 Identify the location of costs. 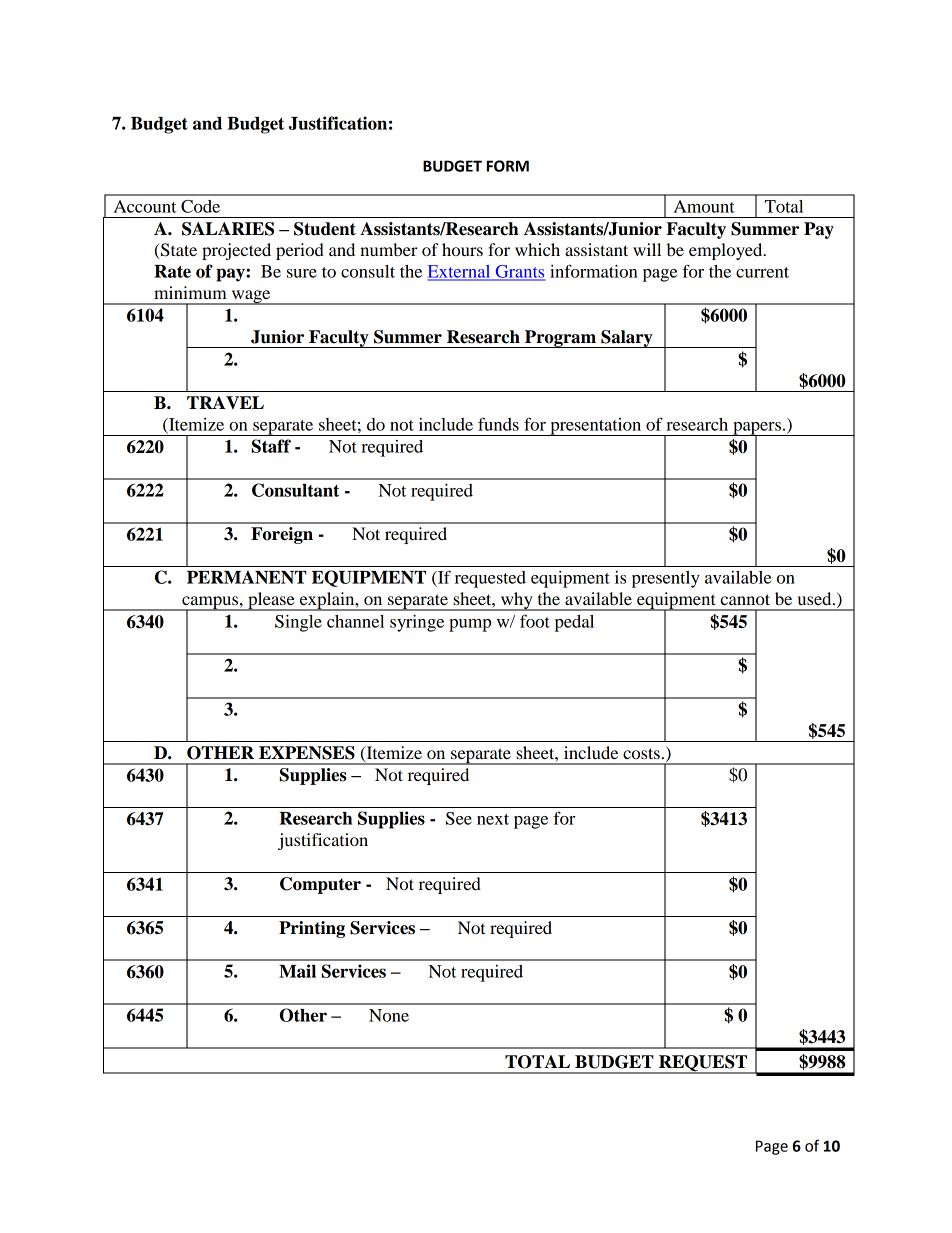
(641, 753).
